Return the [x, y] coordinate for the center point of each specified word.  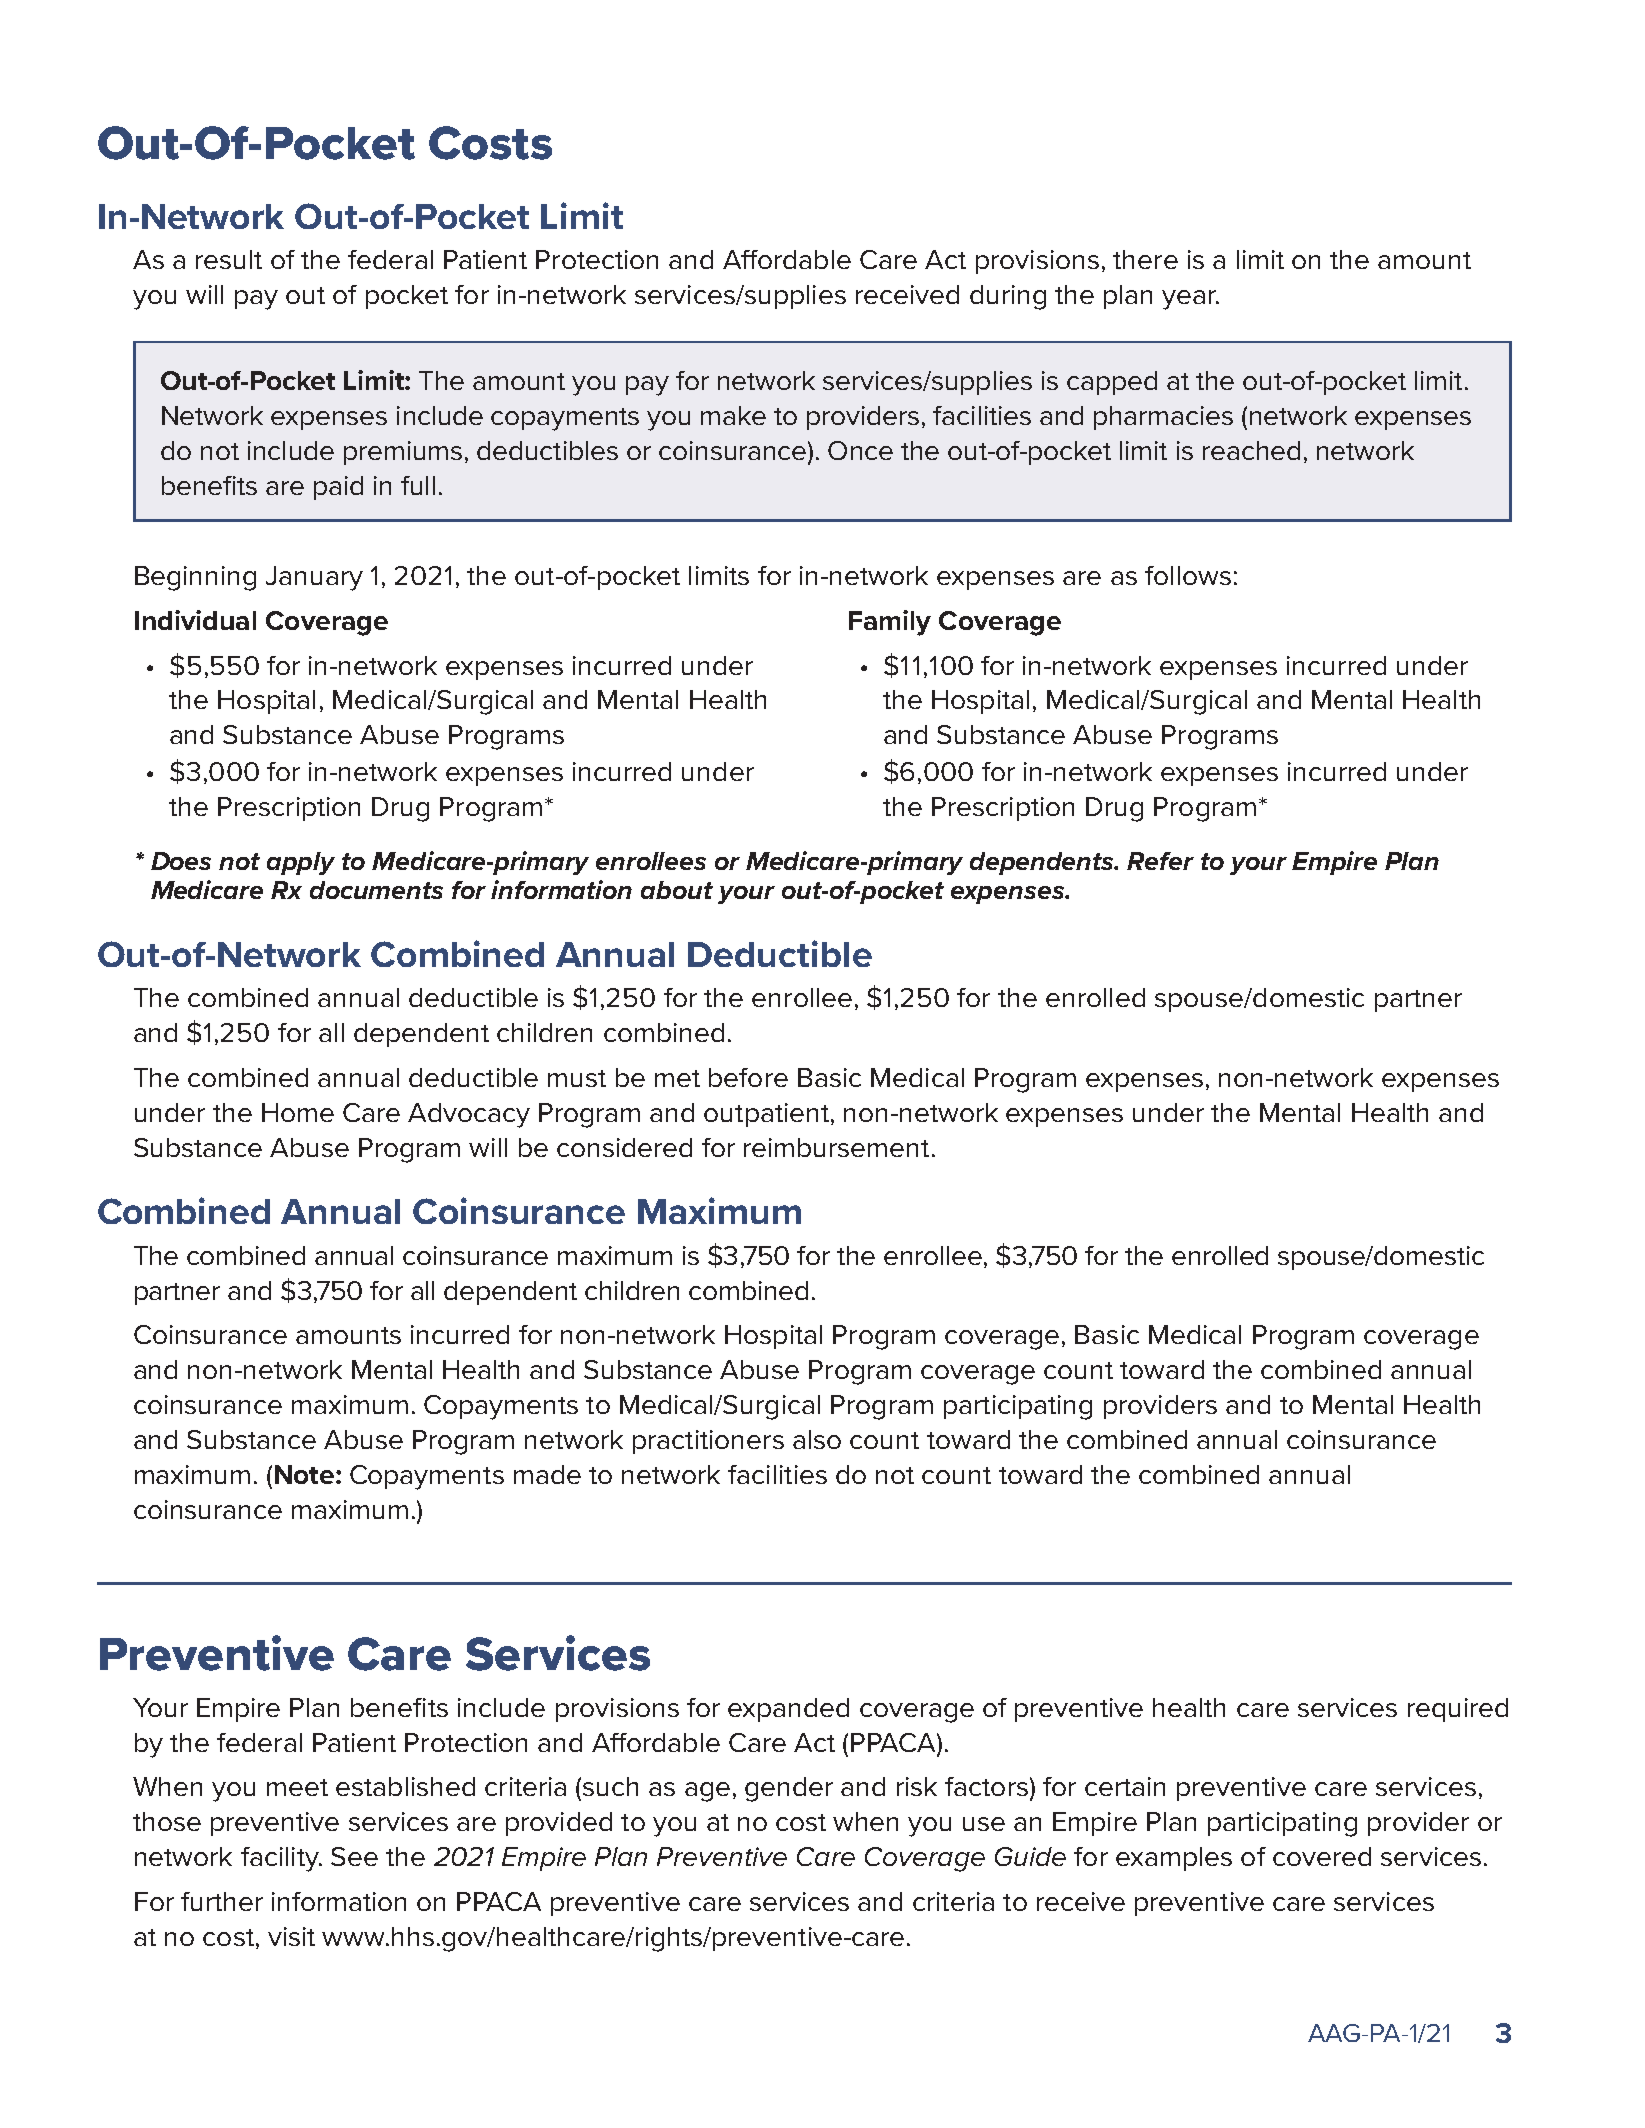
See [354, 1856]
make [733, 415]
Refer [1160, 861]
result [229, 259]
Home [298, 1112]
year [1190, 300]
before [748, 1077]
